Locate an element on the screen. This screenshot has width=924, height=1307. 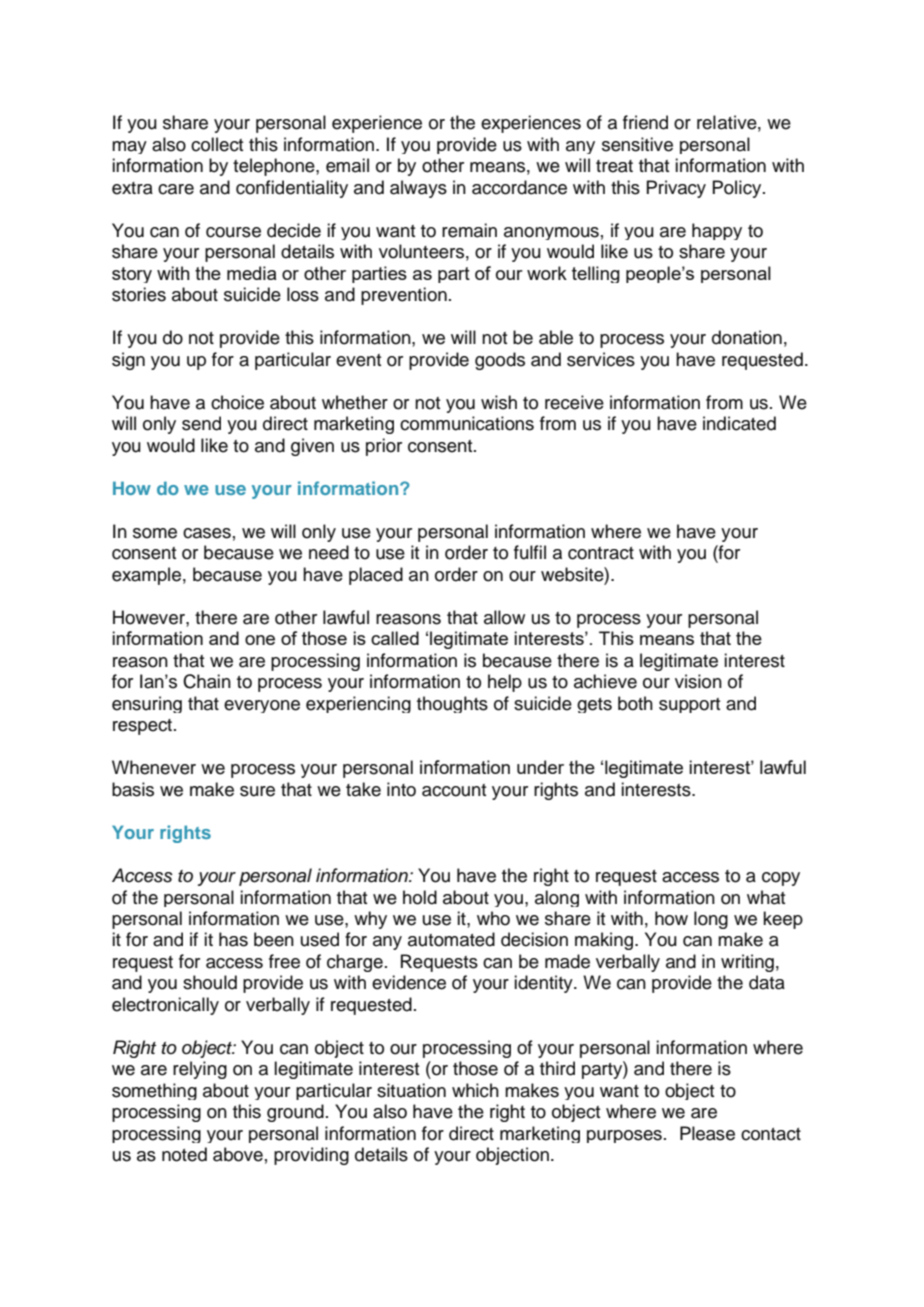
Privacy is located at coordinates (676, 189).
